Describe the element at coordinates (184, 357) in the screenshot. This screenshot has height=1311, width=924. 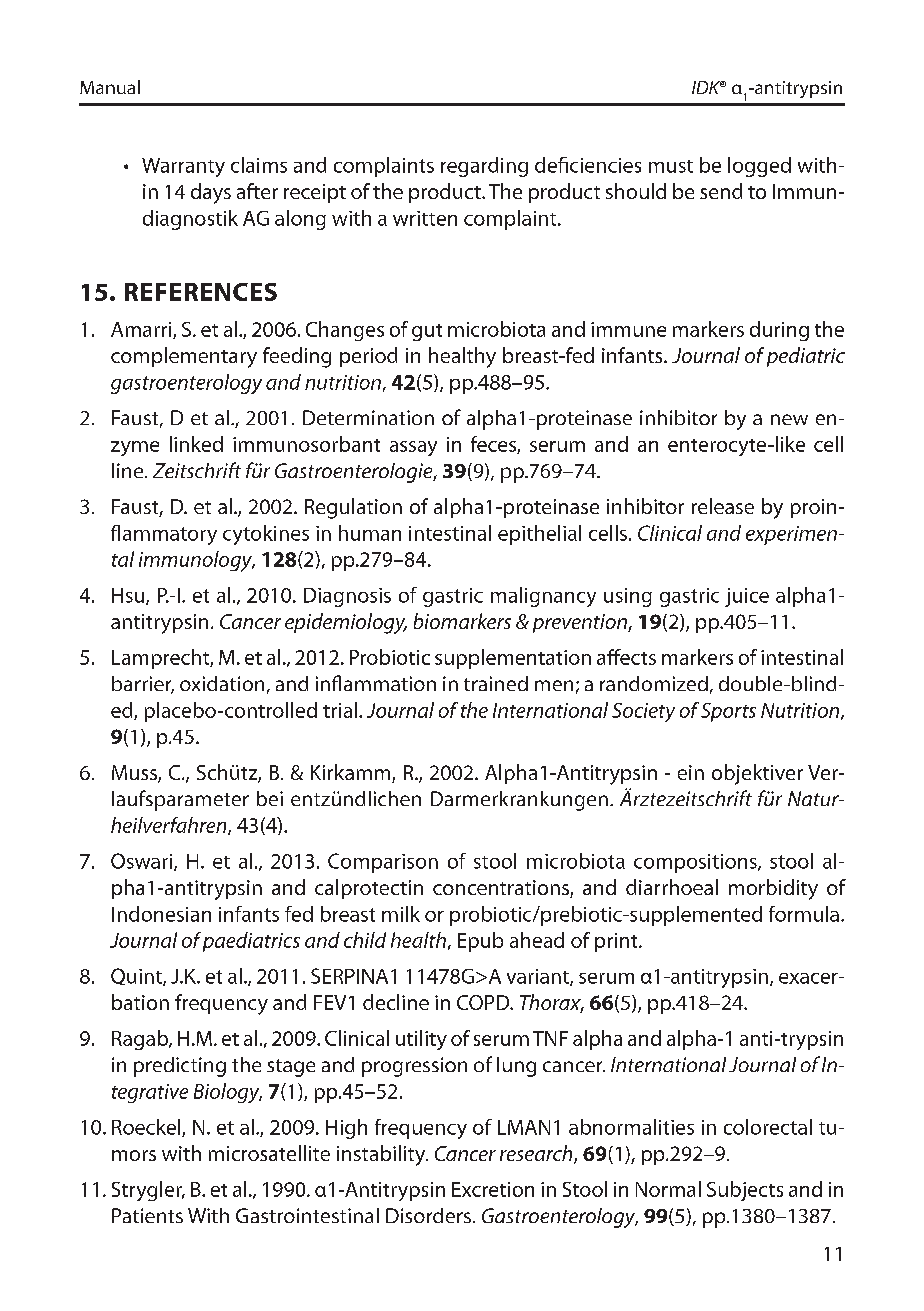
I see `complementary` at that location.
